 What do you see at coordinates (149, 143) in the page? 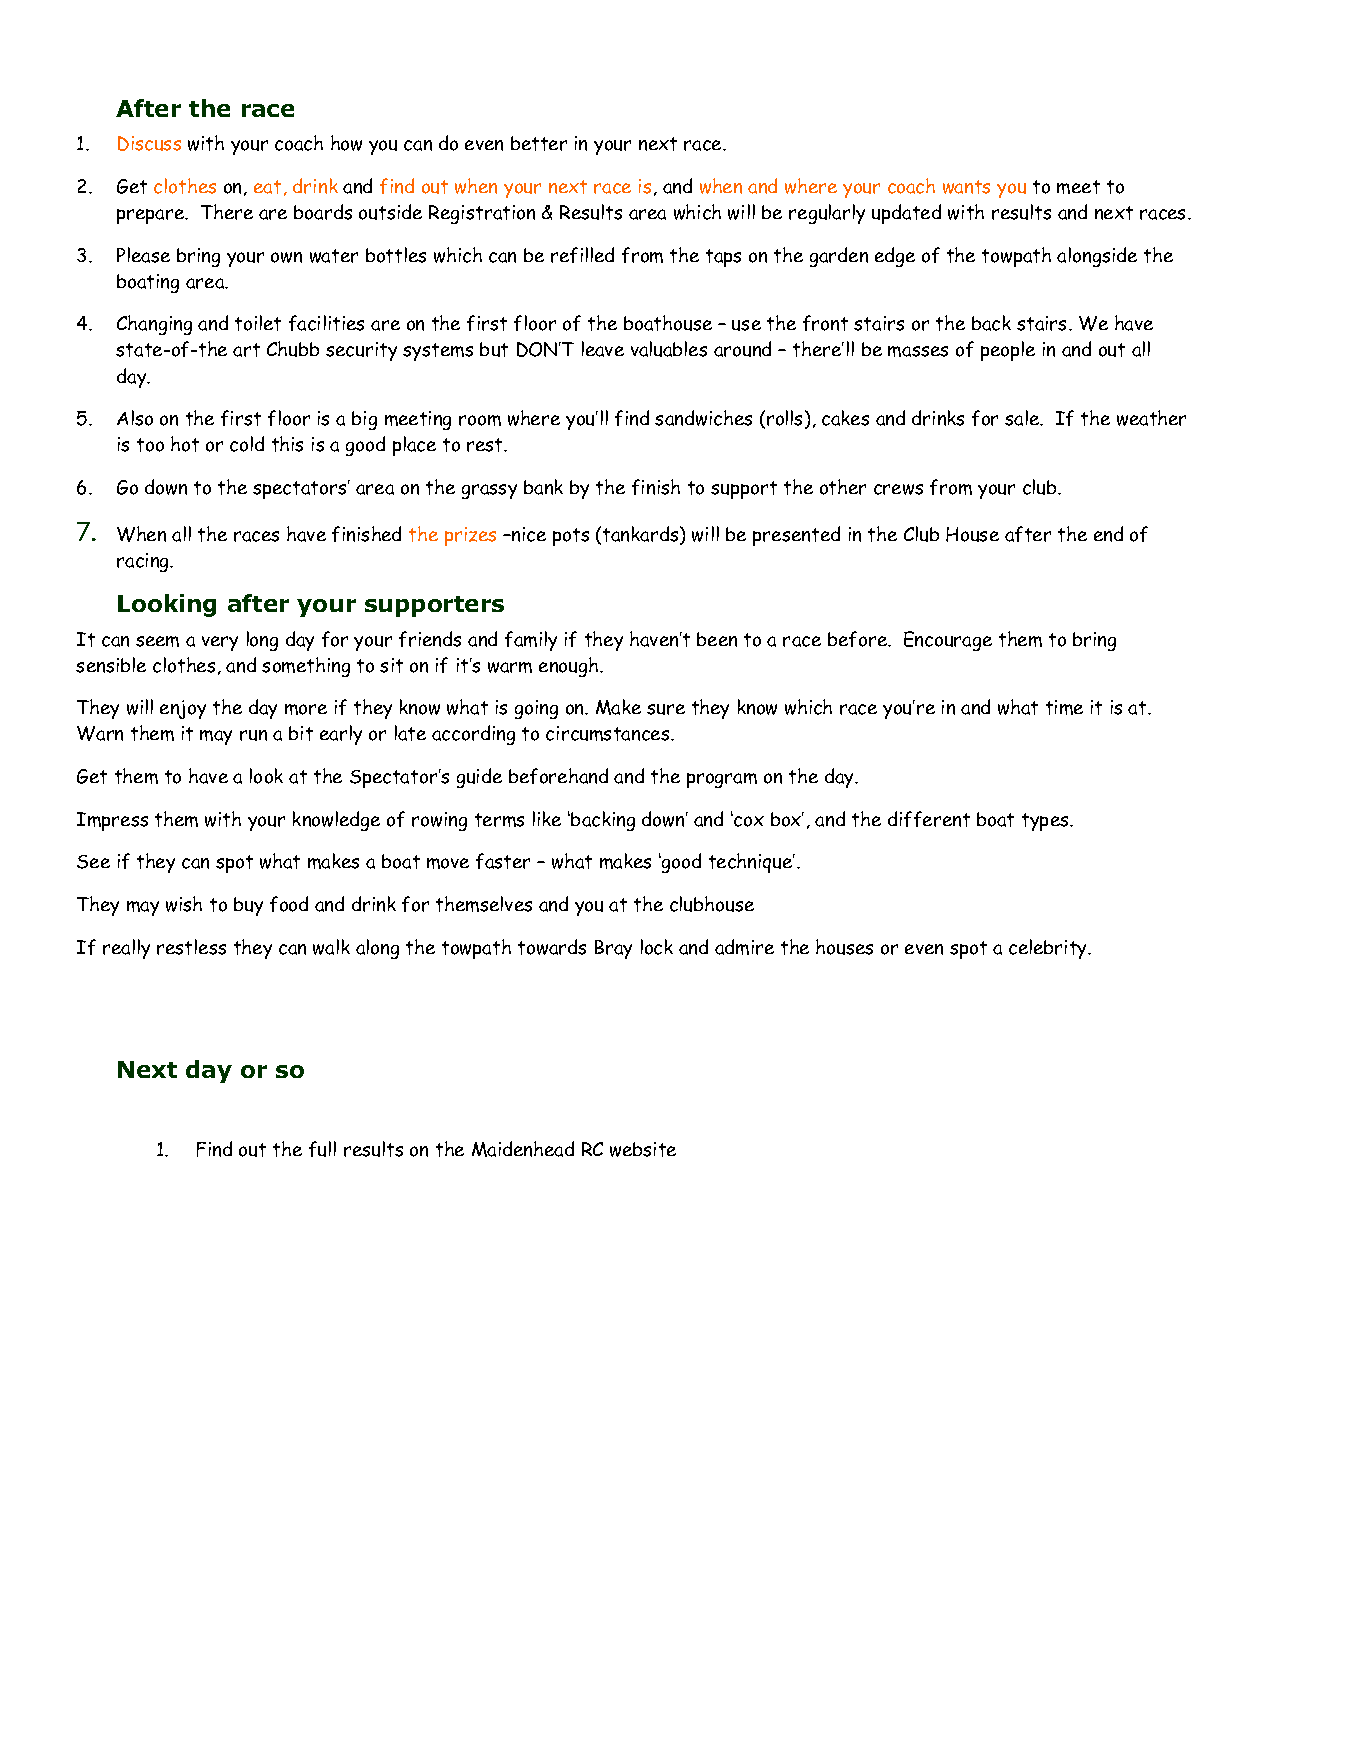
I see `Discuss` at bounding box center [149, 143].
